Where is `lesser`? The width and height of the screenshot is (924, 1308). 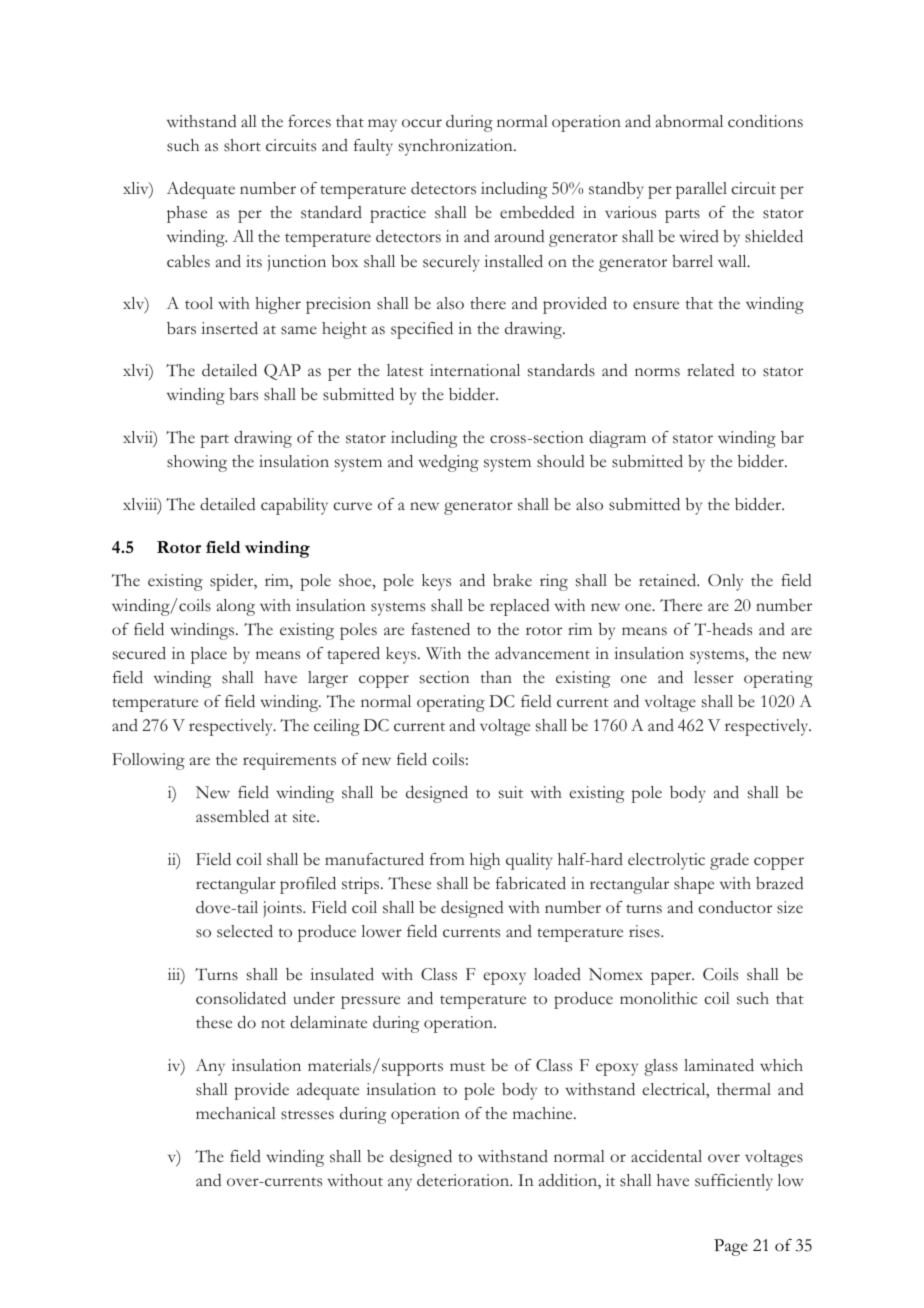 lesser is located at coordinates (714, 677).
